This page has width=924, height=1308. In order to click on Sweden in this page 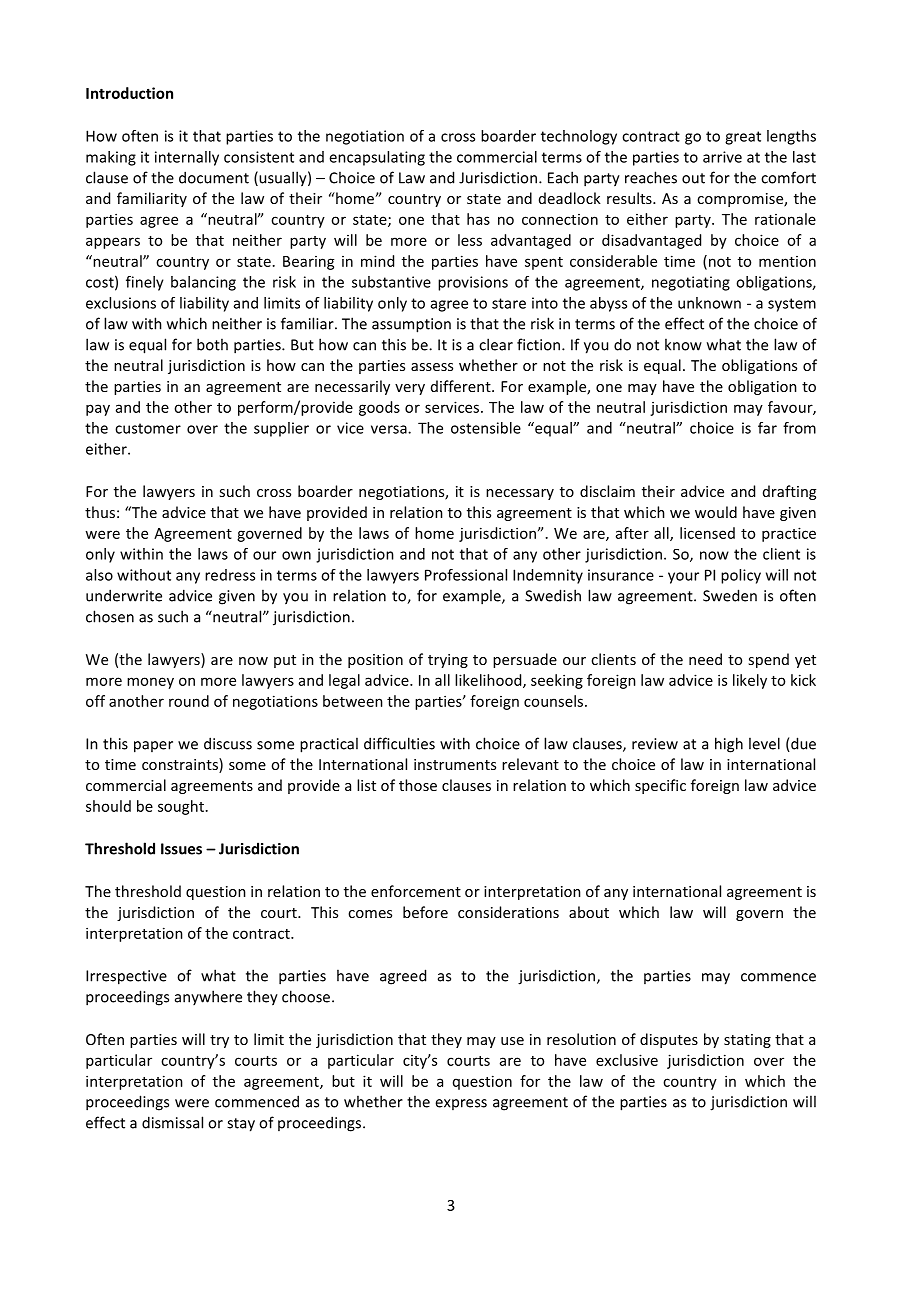, I will do `click(730, 595)`.
